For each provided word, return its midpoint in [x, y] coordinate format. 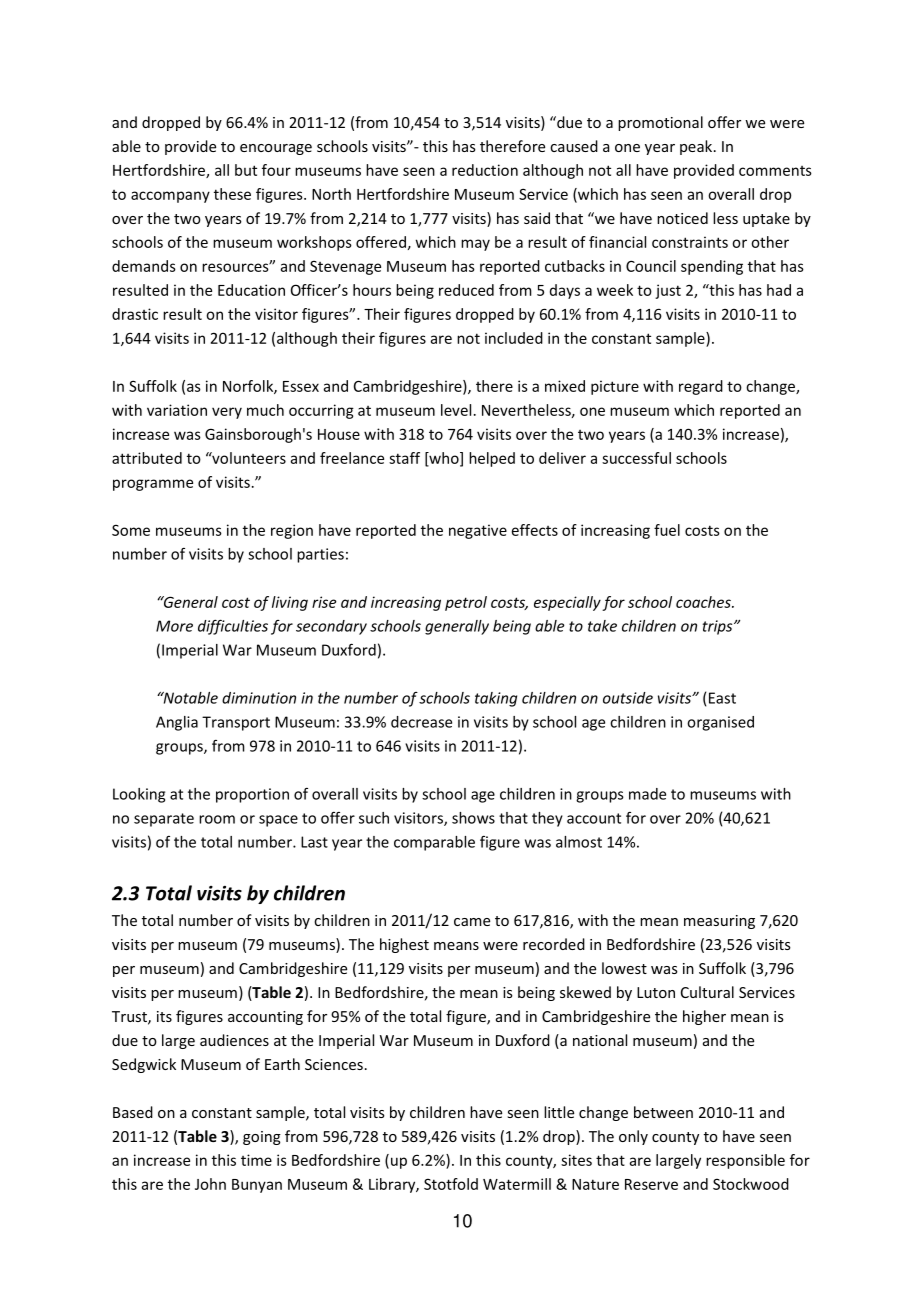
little [559, 1112]
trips [719, 627]
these [232, 194]
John [210, 1184]
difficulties [233, 627]
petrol [466, 603]
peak [697, 147]
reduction [485, 170]
